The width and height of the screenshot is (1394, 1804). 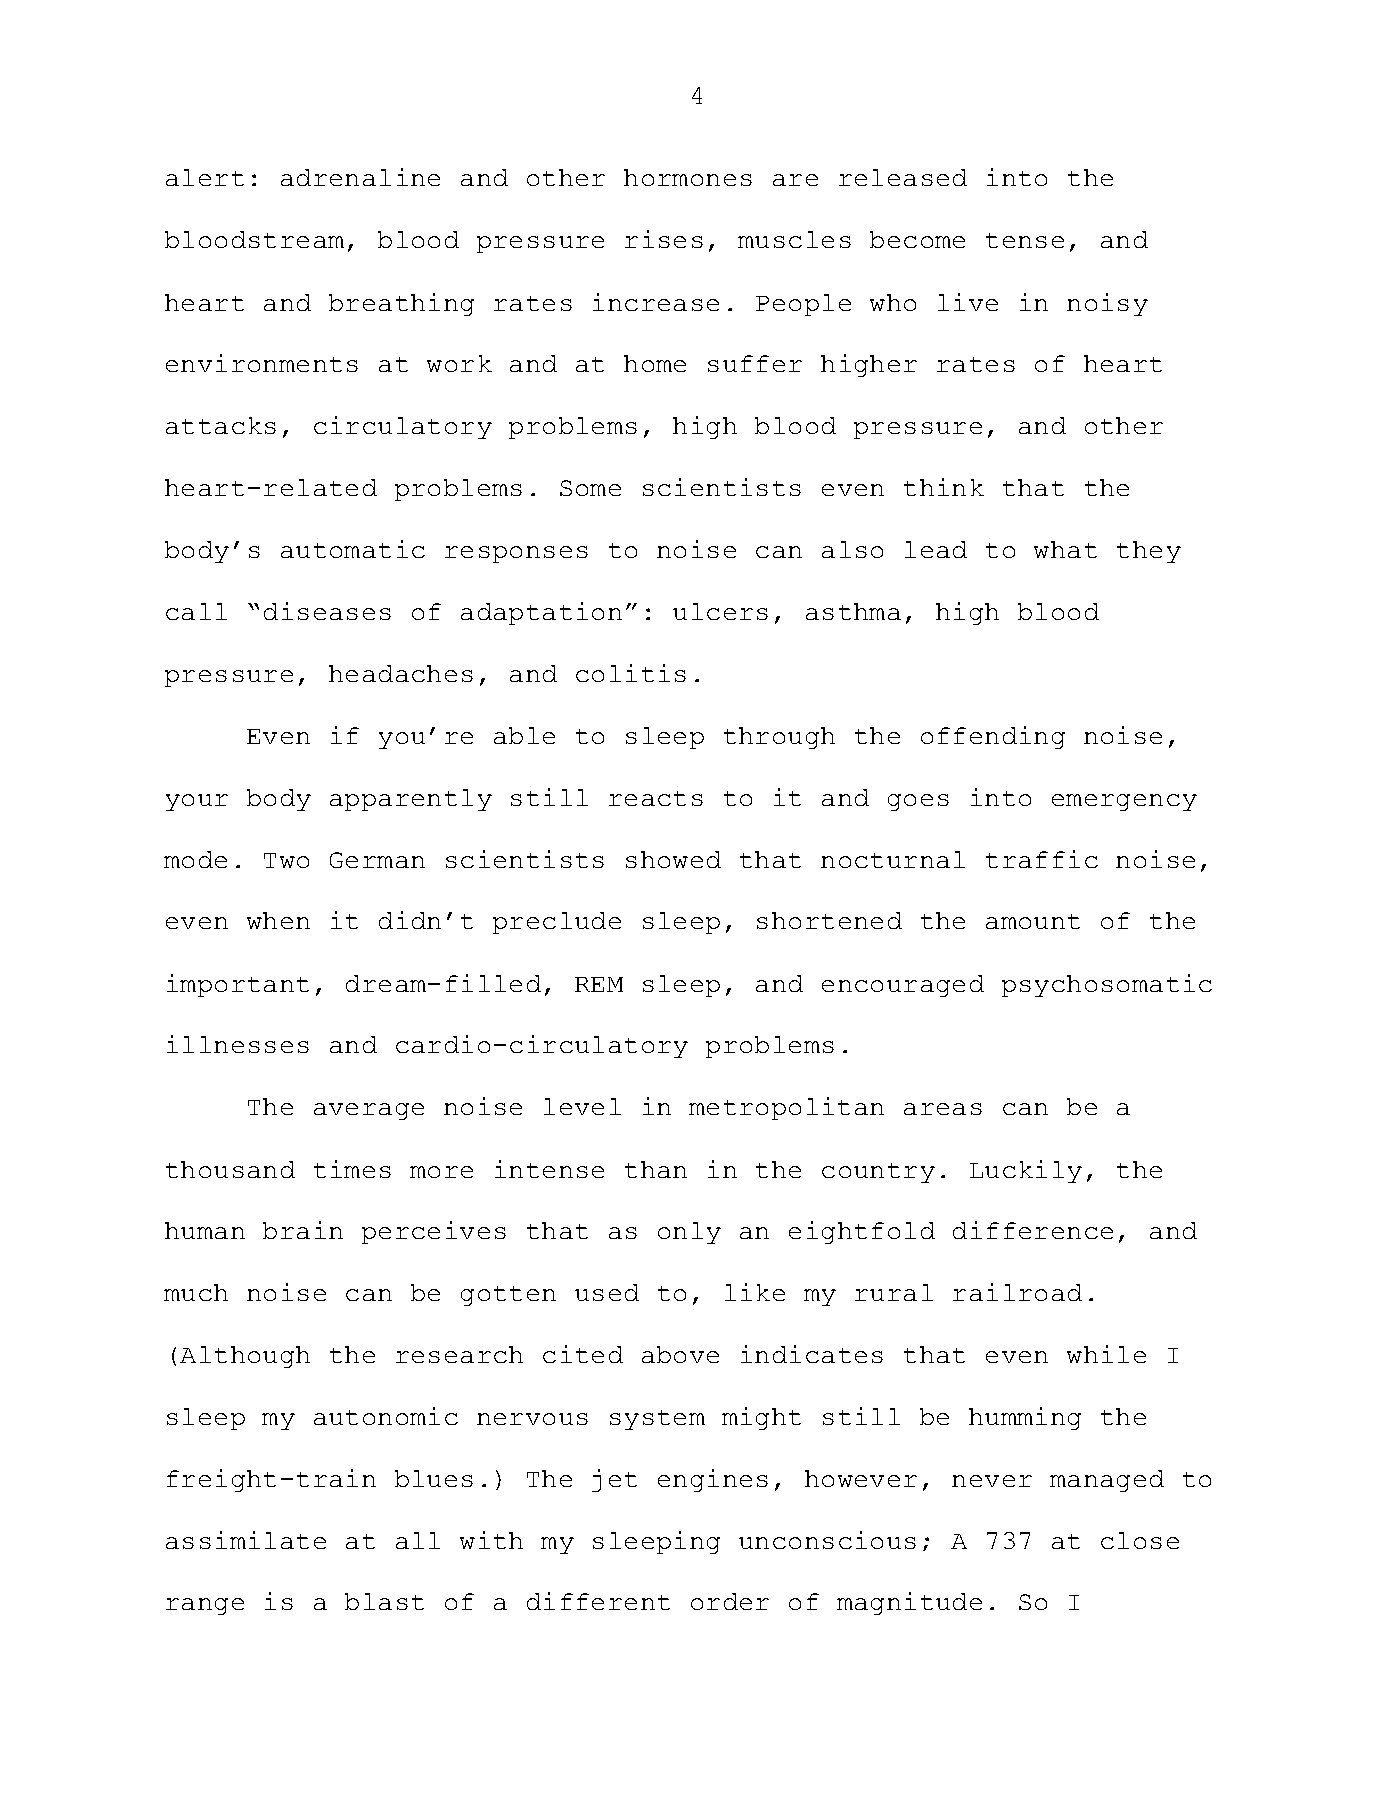 I want to click on amount, so click(x=1033, y=921).
